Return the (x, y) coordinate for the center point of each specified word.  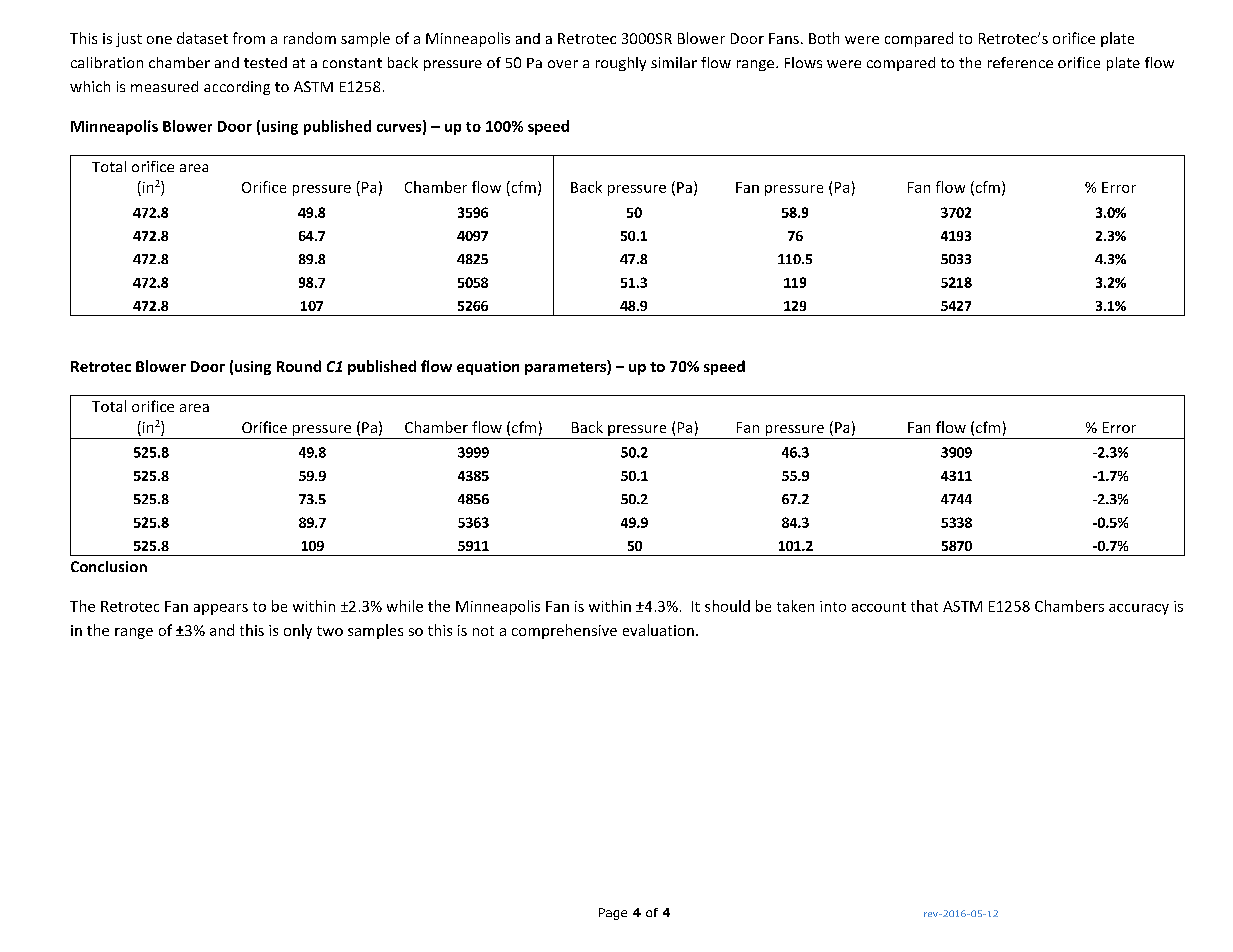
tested (265, 62)
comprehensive (564, 631)
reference (1020, 62)
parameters (566, 367)
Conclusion (109, 566)
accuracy (1139, 609)
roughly (621, 64)
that (924, 606)
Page (613, 914)
